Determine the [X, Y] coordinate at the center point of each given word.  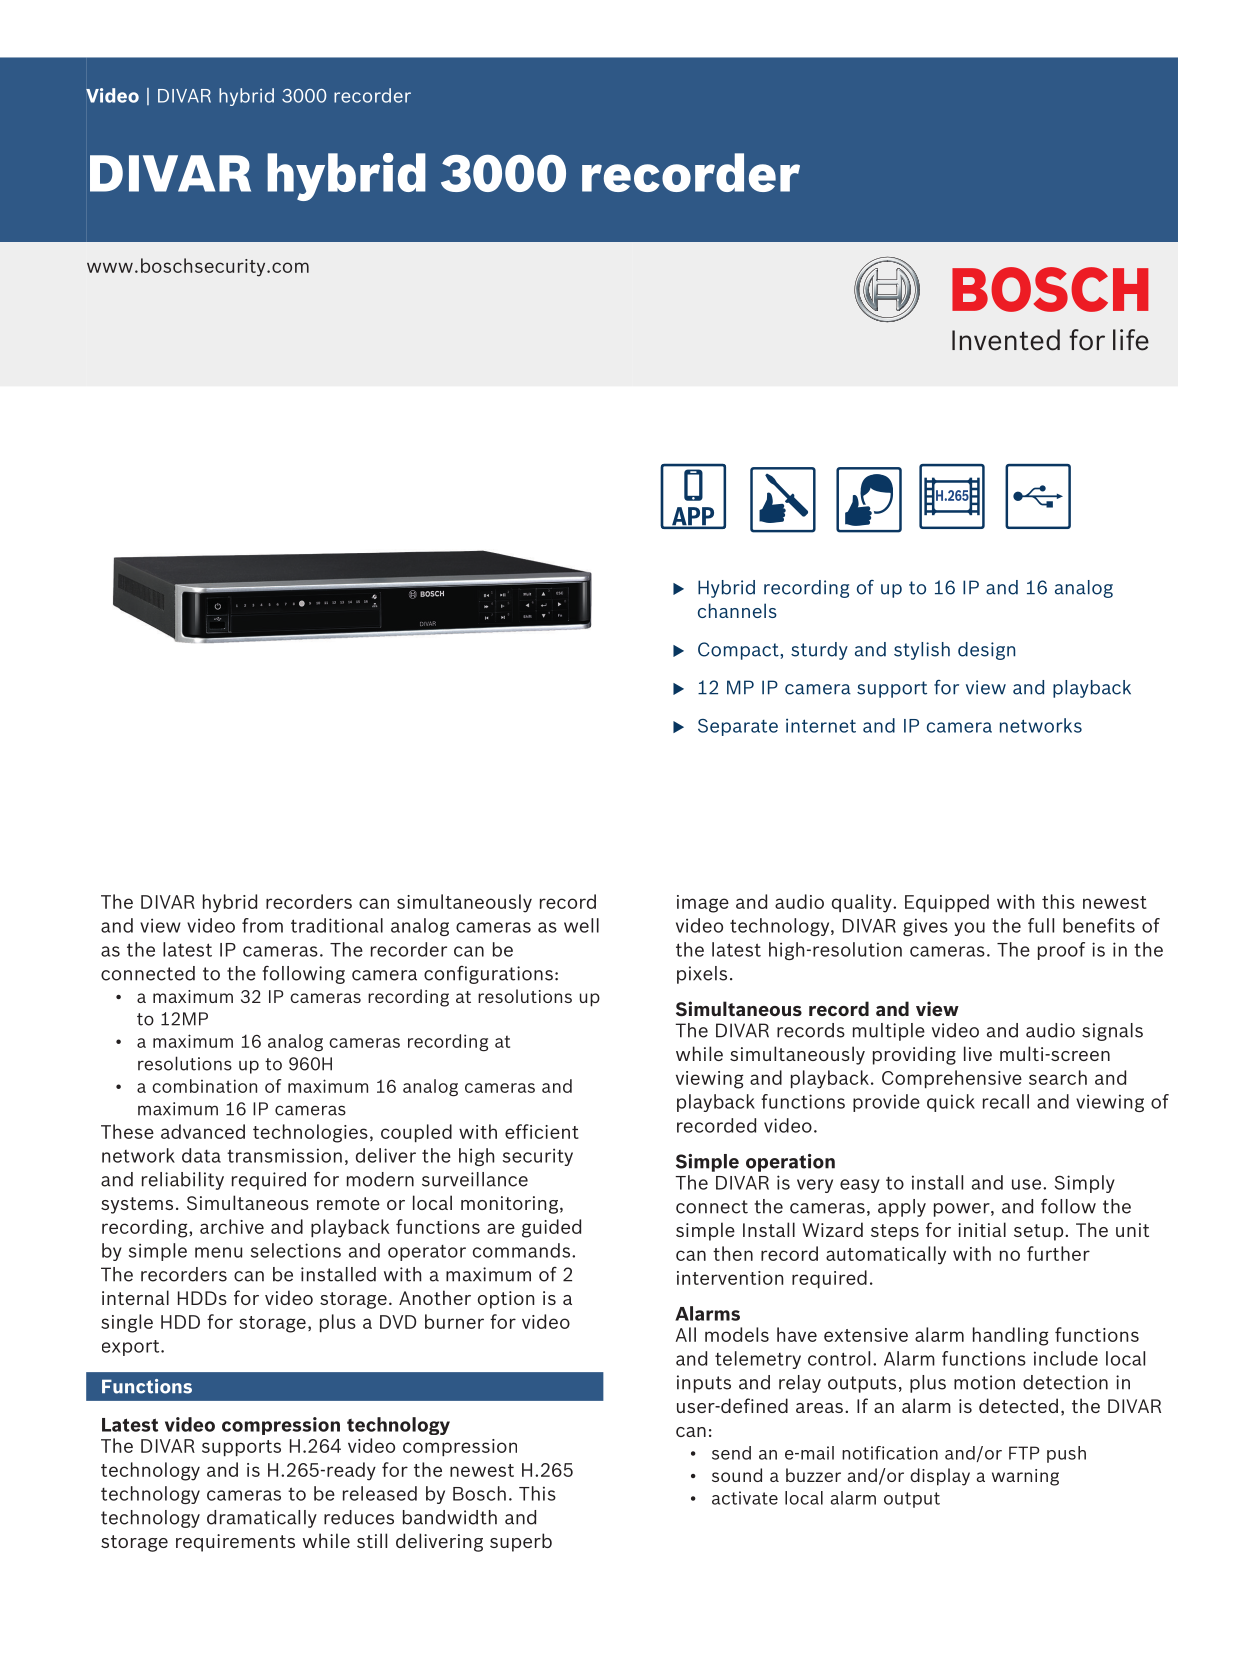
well [581, 925]
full [1041, 925]
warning [1025, 1477]
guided [551, 1228]
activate [745, 1498]
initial [982, 1229]
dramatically [262, 1519]
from [262, 925]
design [986, 651]
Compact [739, 651]
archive [232, 1226]
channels [737, 610]
